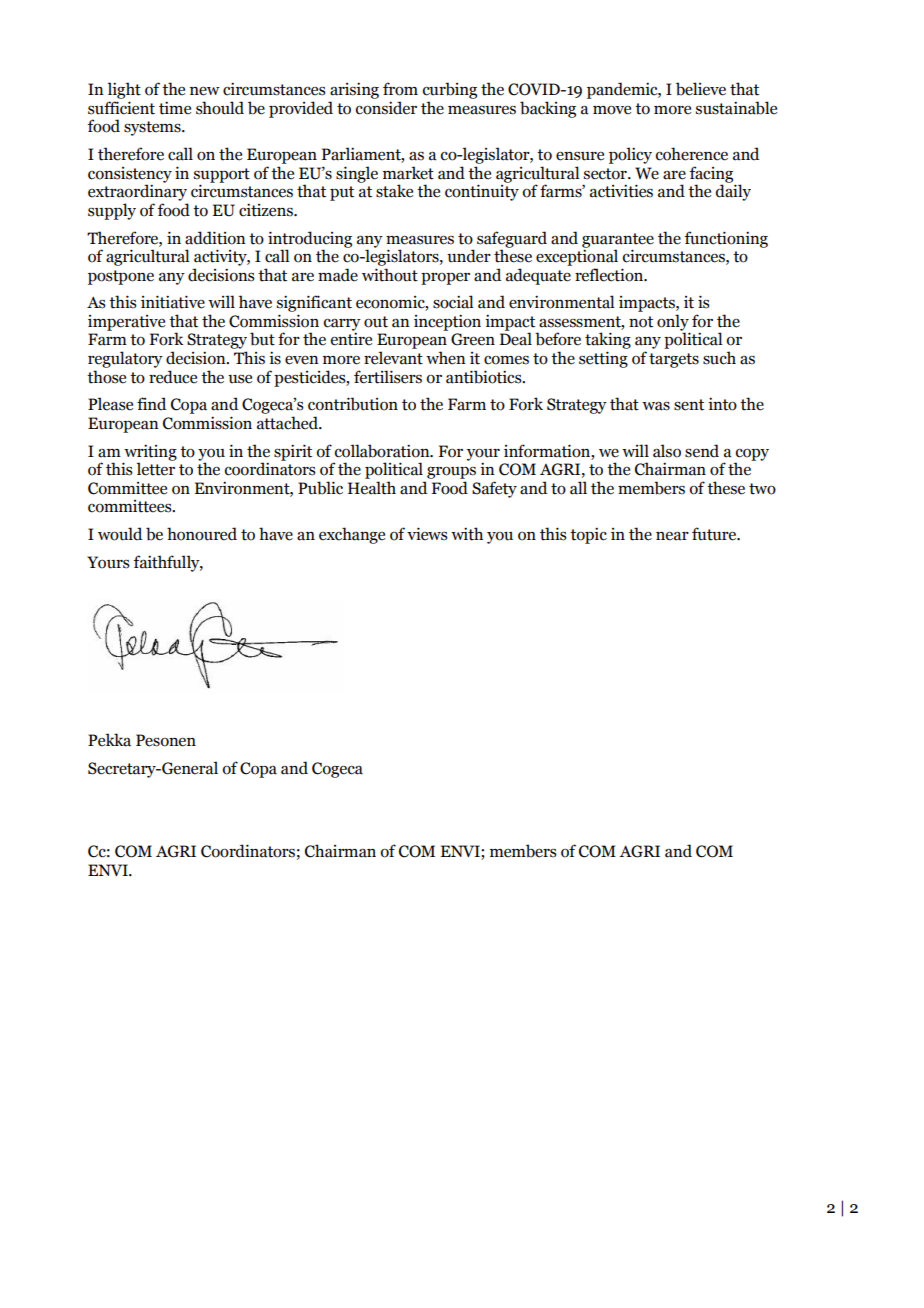 This screenshot has height=1308, width=924. What do you see at coordinates (175, 108) in the screenshot?
I see `time` at bounding box center [175, 108].
